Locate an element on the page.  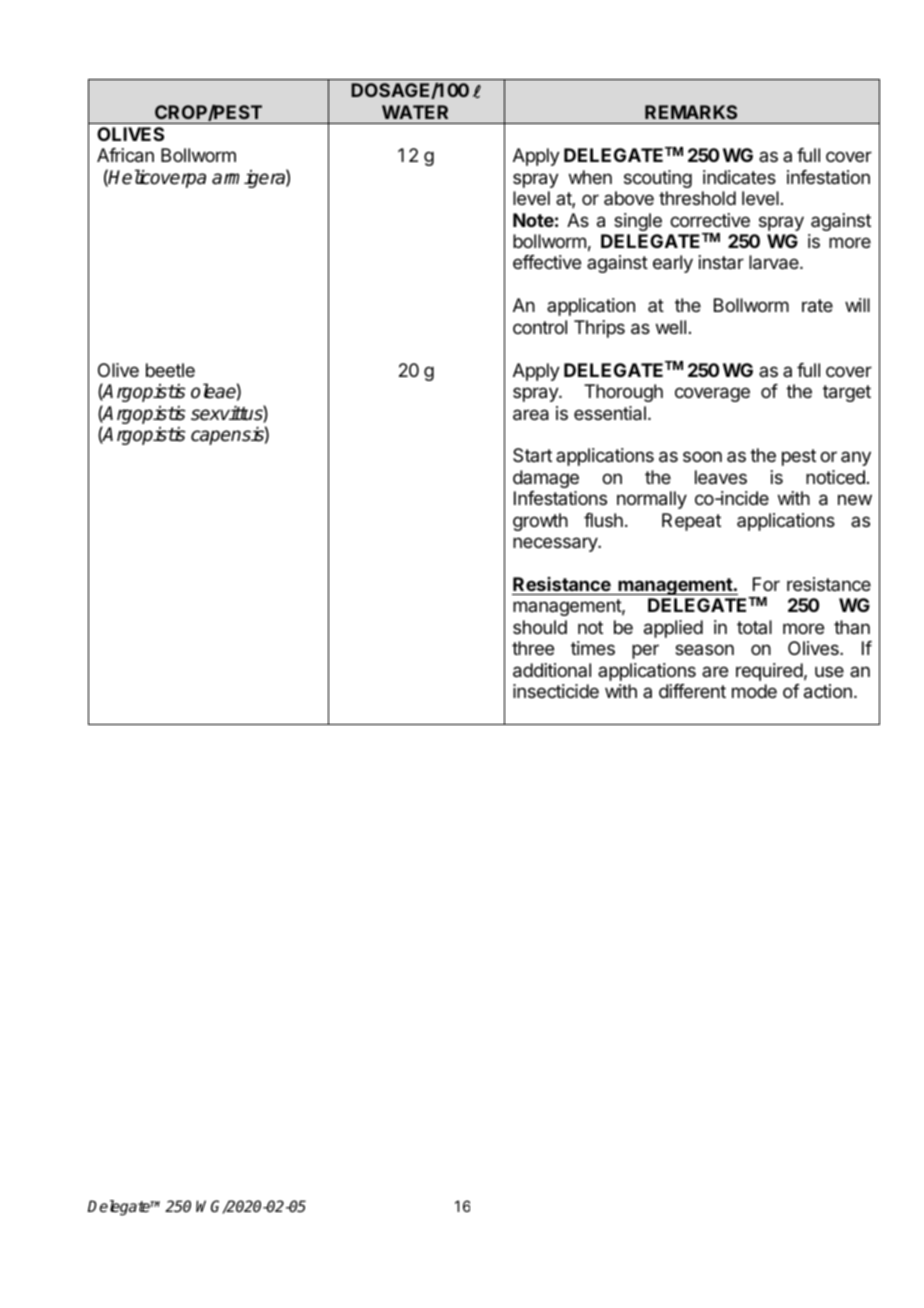
African is located at coordinates (125, 155).
